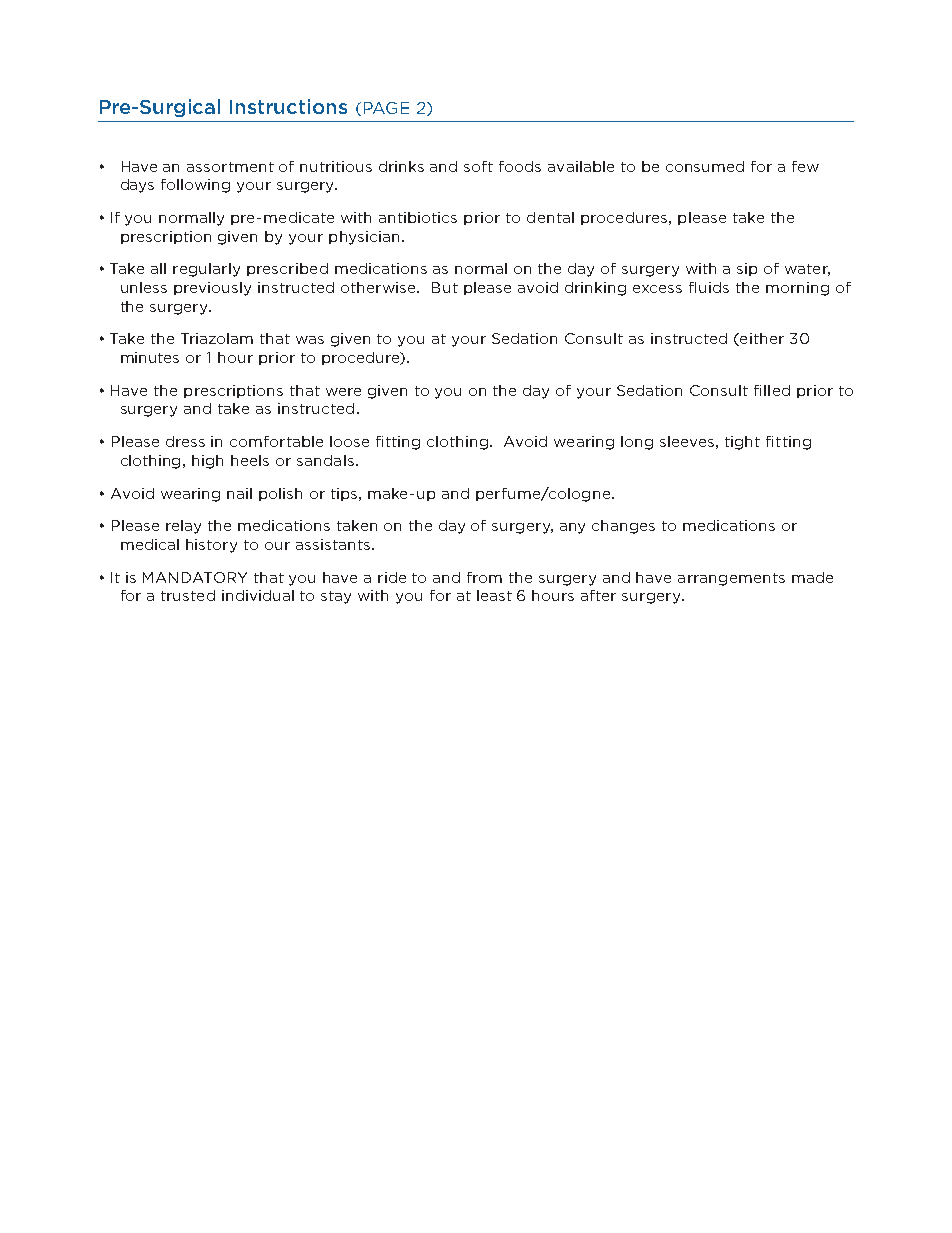 This screenshot has width=952, height=1233. I want to click on tight, so click(742, 443).
